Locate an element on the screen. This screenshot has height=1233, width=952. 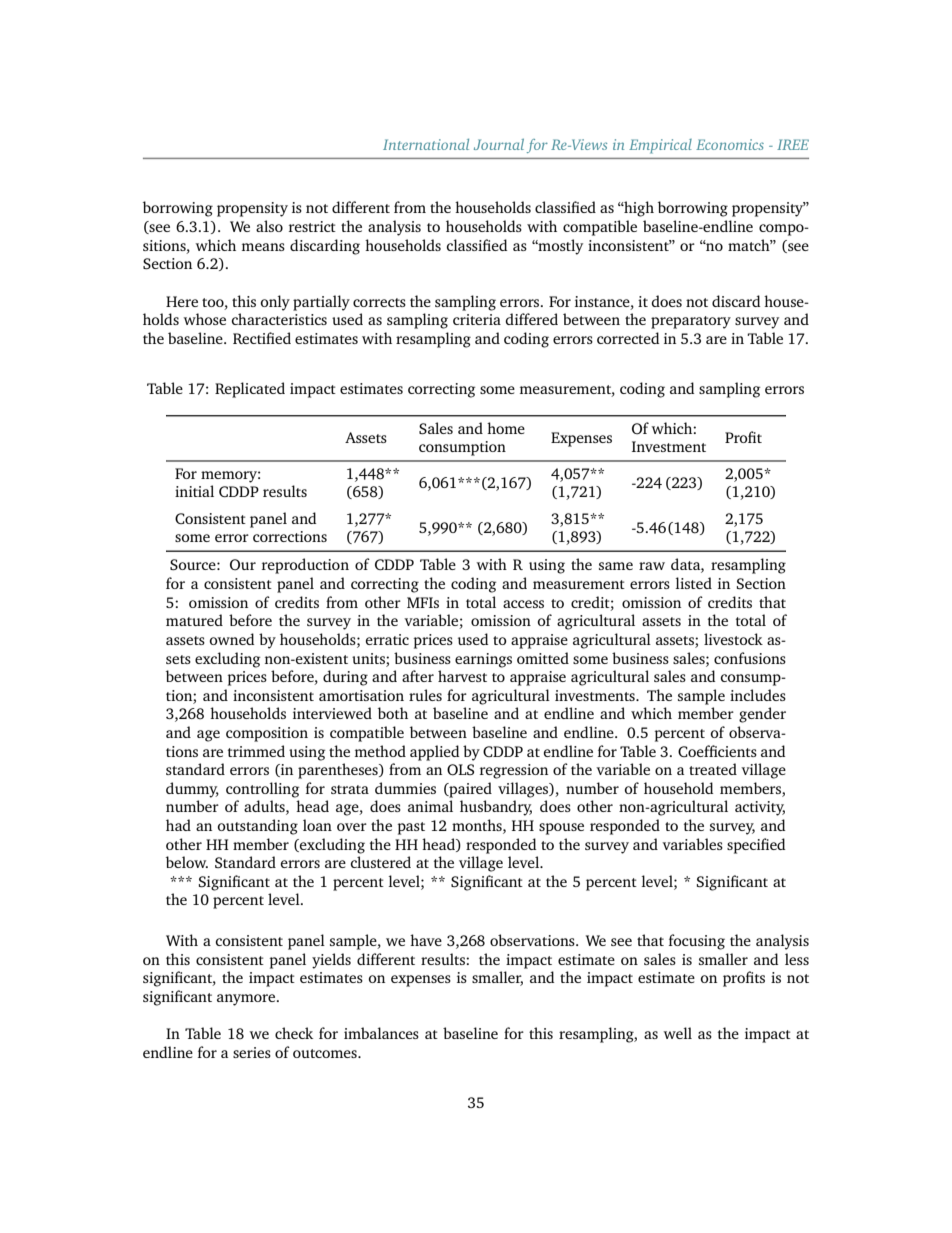
well is located at coordinates (677, 1033).
